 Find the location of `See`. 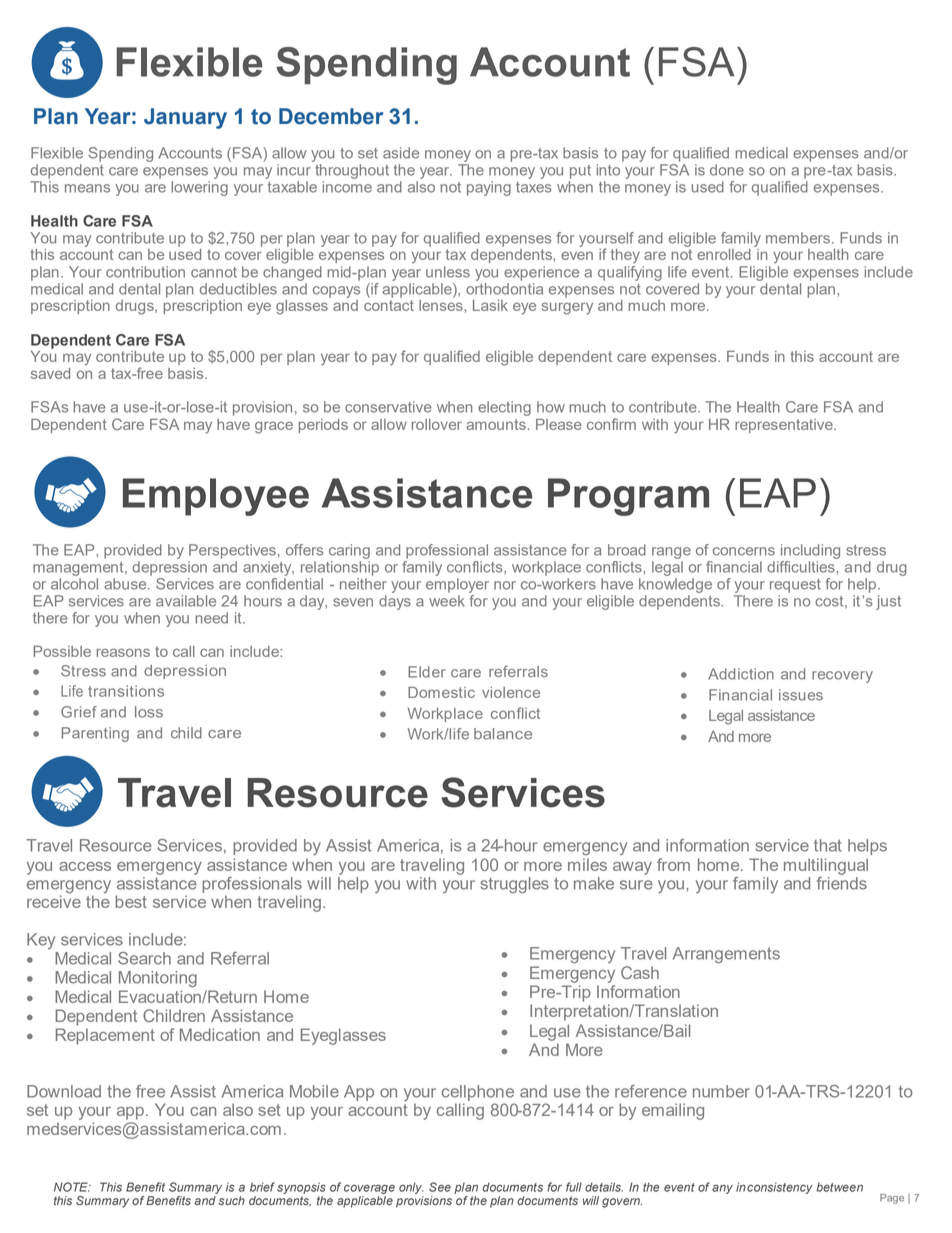

See is located at coordinates (440, 1187).
